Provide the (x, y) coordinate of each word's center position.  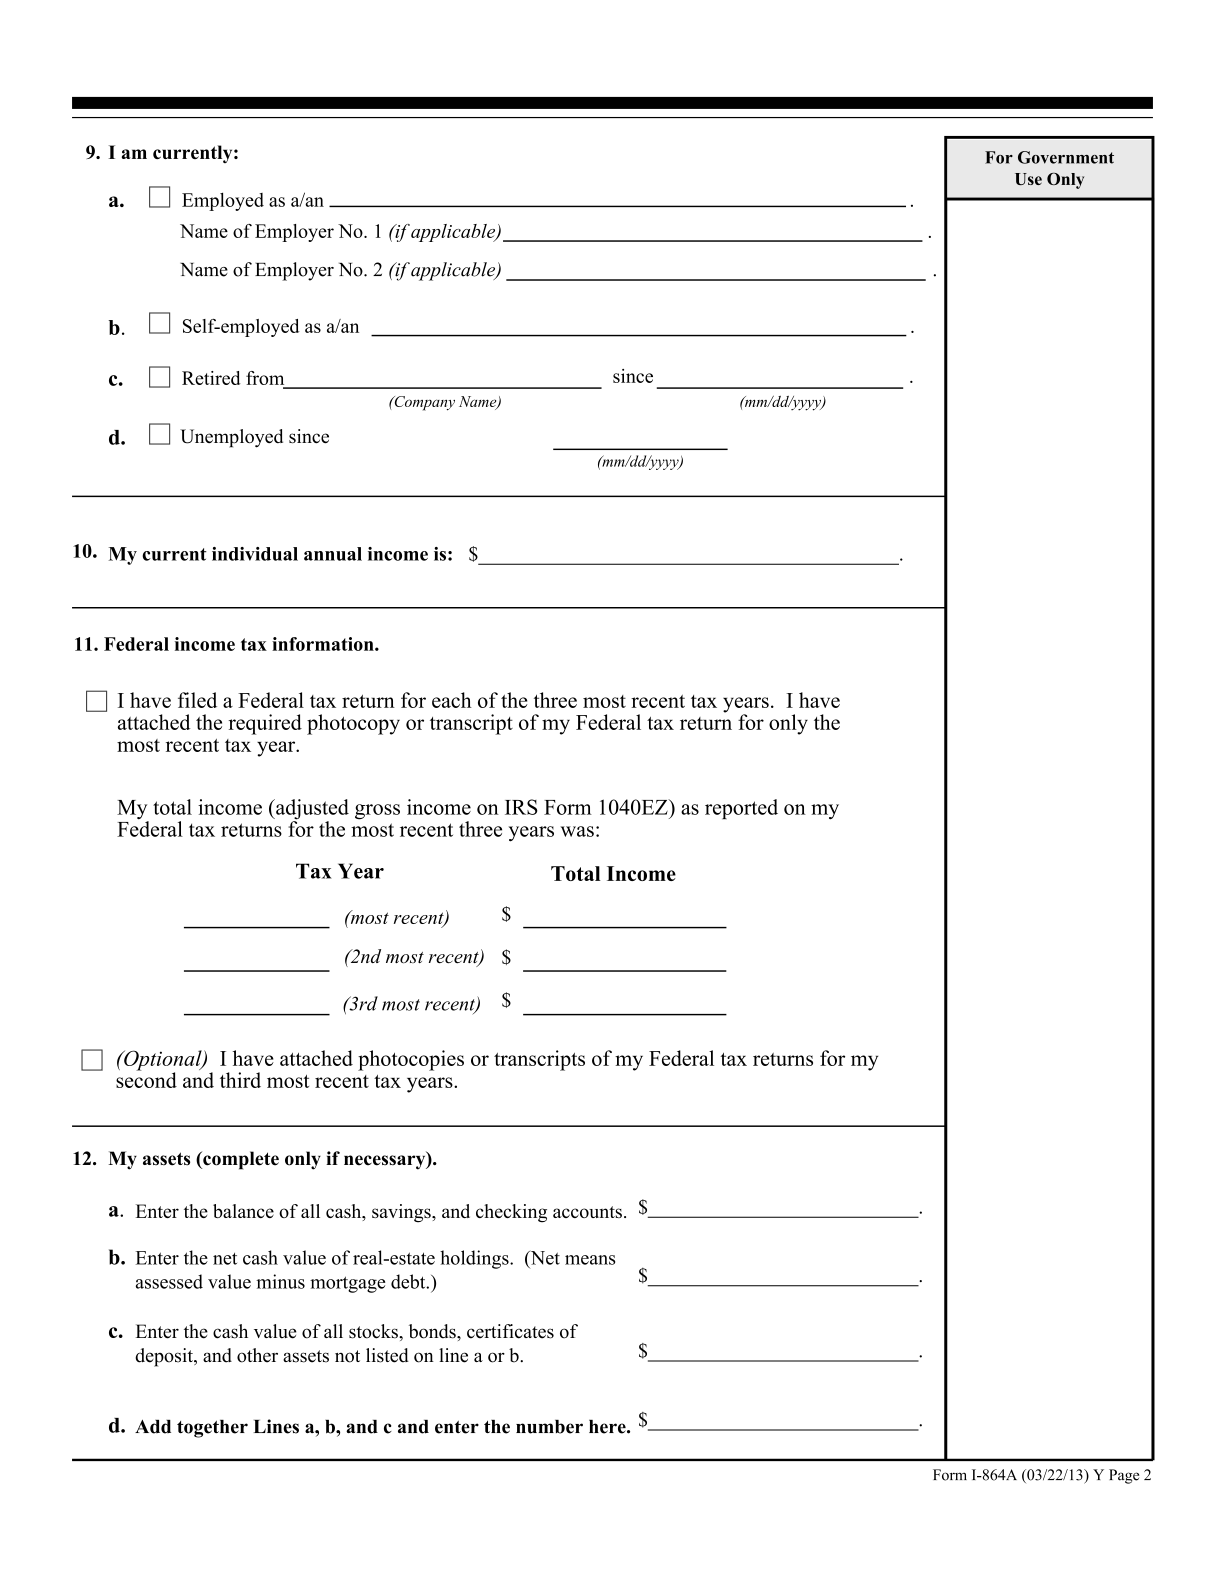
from (265, 378)
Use (1028, 179)
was (577, 831)
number (549, 1427)
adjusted (311, 810)
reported (741, 809)
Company (423, 403)
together (212, 1429)
